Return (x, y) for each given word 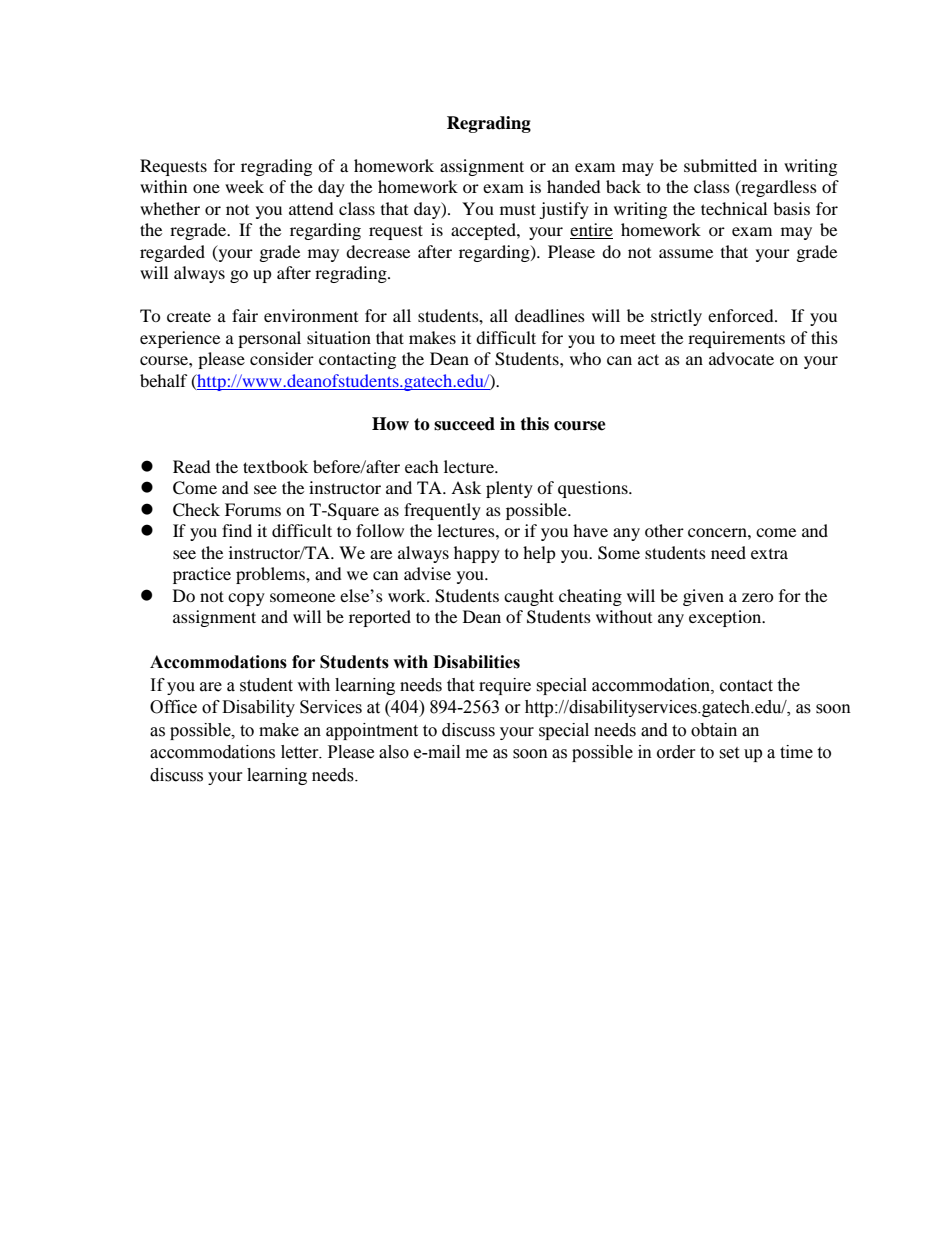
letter (301, 752)
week (244, 186)
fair (245, 315)
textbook (275, 466)
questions (594, 489)
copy (246, 599)
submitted (720, 165)
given (703, 597)
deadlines (550, 315)
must (518, 209)
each (422, 466)
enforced (742, 315)
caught (529, 597)
